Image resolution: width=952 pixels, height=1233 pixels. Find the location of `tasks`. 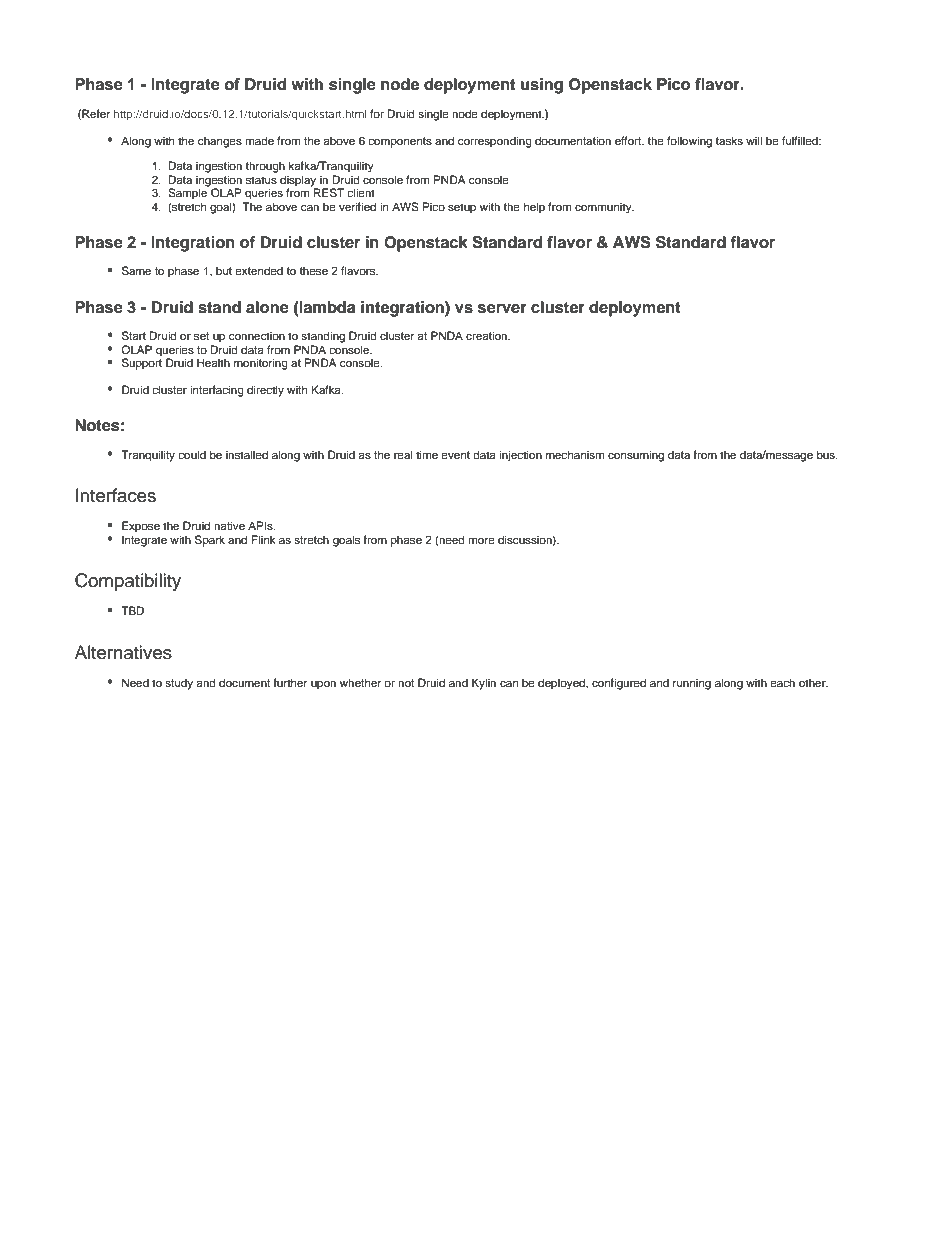

tasks is located at coordinates (729, 140).
